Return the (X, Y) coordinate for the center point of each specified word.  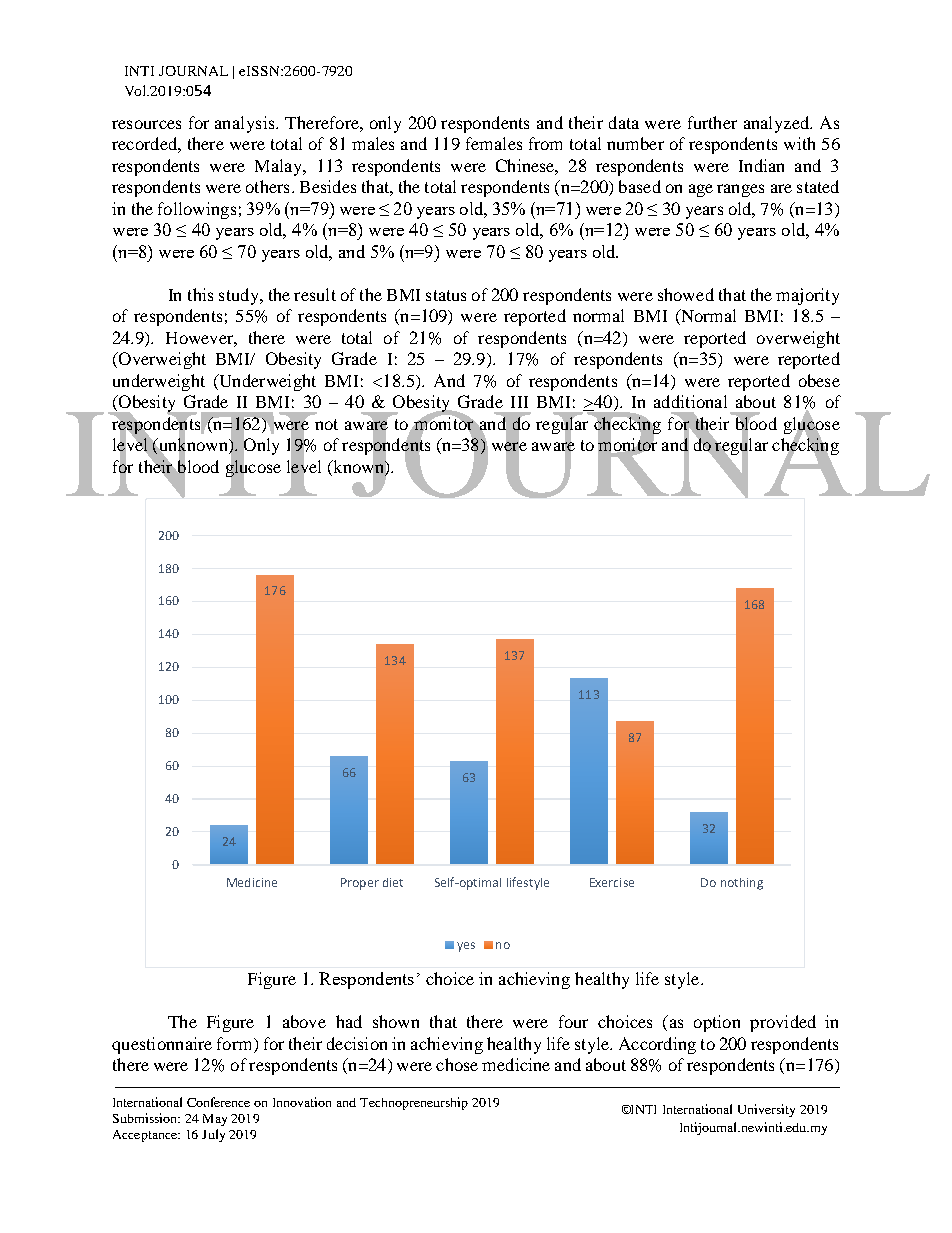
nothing (742, 884)
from (545, 143)
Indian (761, 165)
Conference (218, 1102)
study (240, 296)
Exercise (612, 882)
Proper (360, 884)
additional (690, 401)
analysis (246, 124)
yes (466, 947)
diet (393, 882)
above (304, 1021)
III (519, 402)
